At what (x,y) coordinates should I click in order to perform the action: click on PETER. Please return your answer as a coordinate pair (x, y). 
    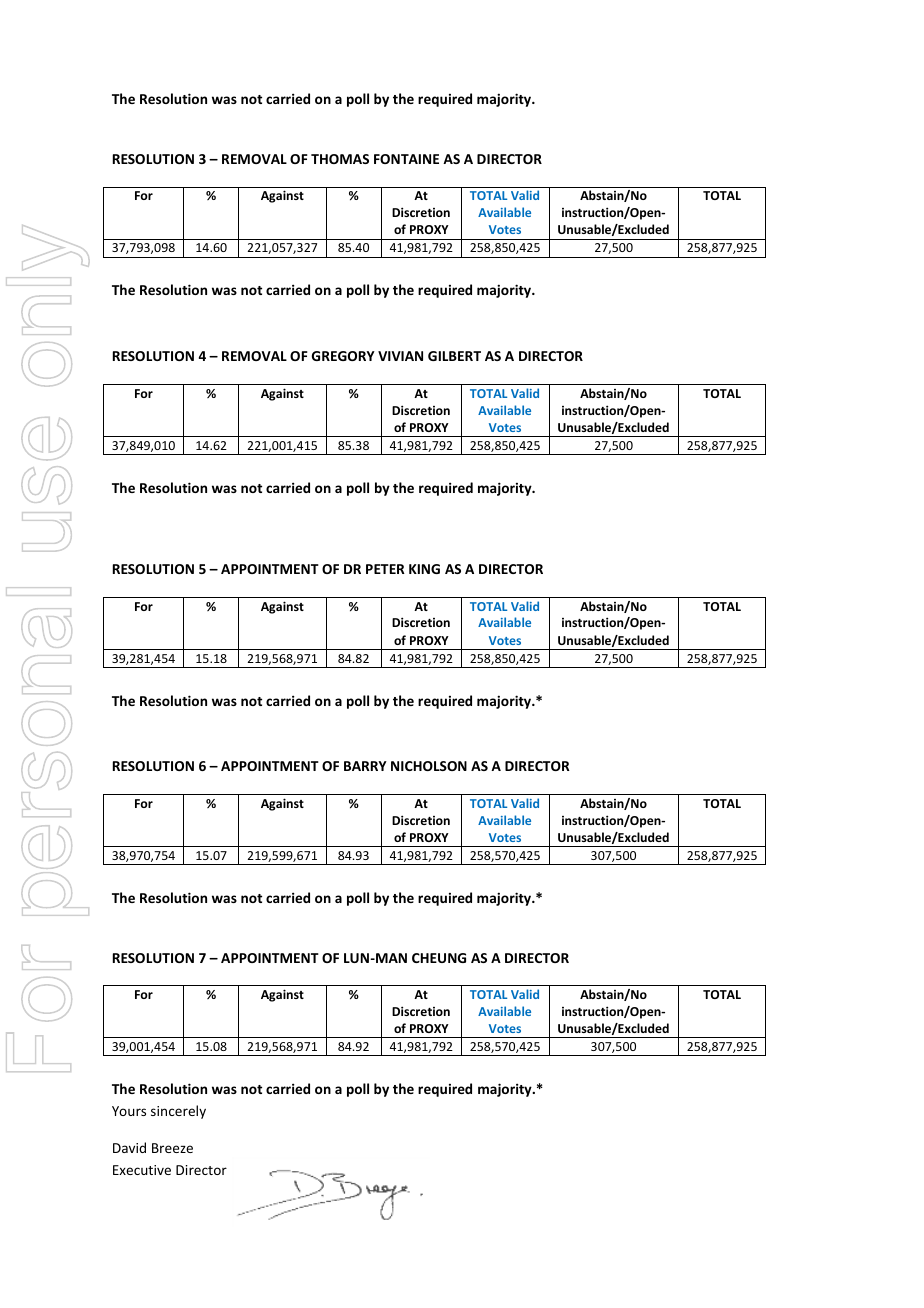
    Looking at the image, I should click on (385, 569).
